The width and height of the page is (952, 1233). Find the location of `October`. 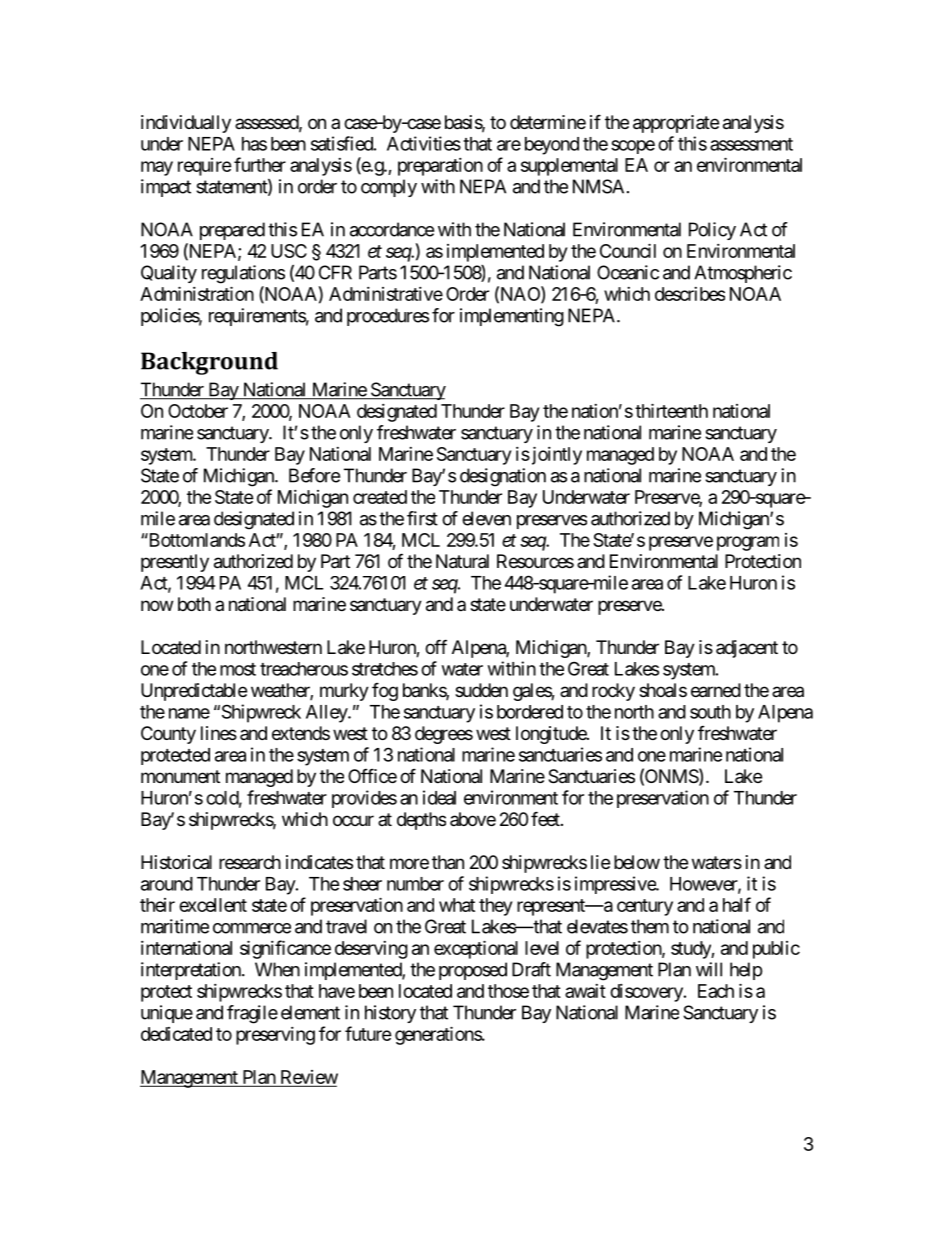

October is located at coordinates (198, 411).
